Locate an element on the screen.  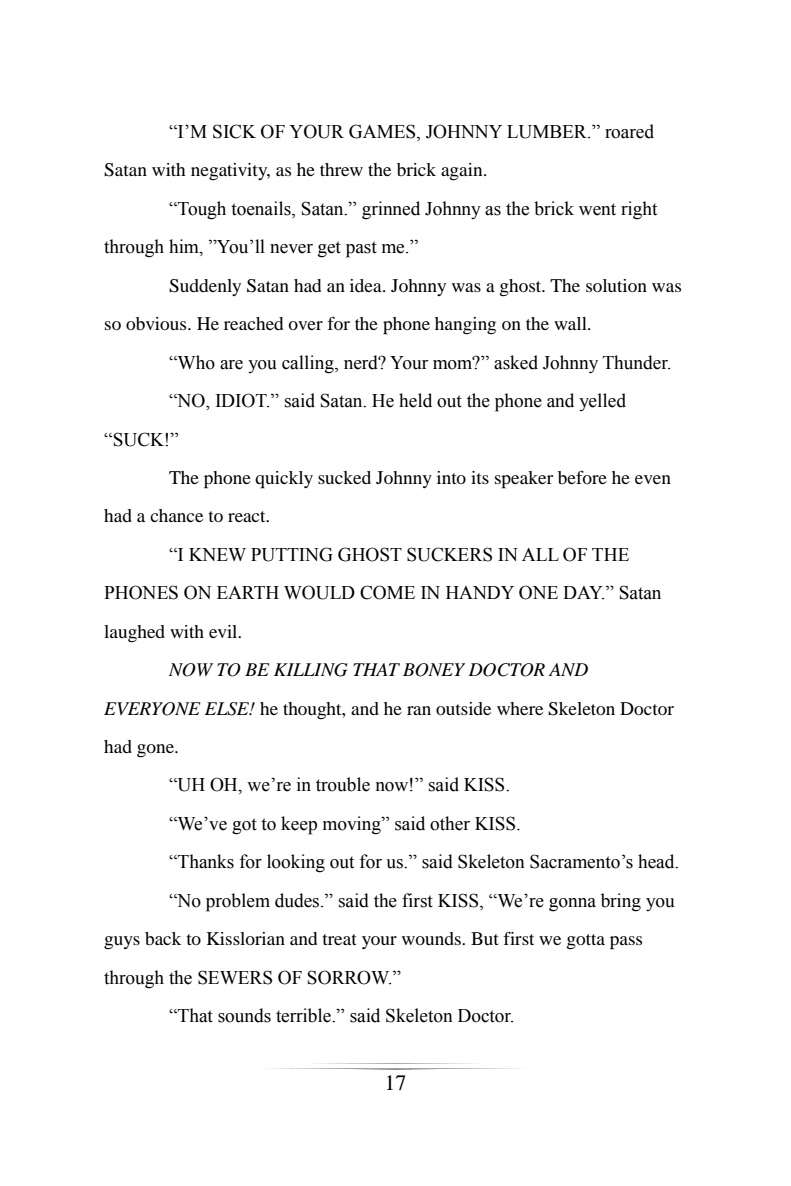
DAY is located at coordinates (583, 593).
